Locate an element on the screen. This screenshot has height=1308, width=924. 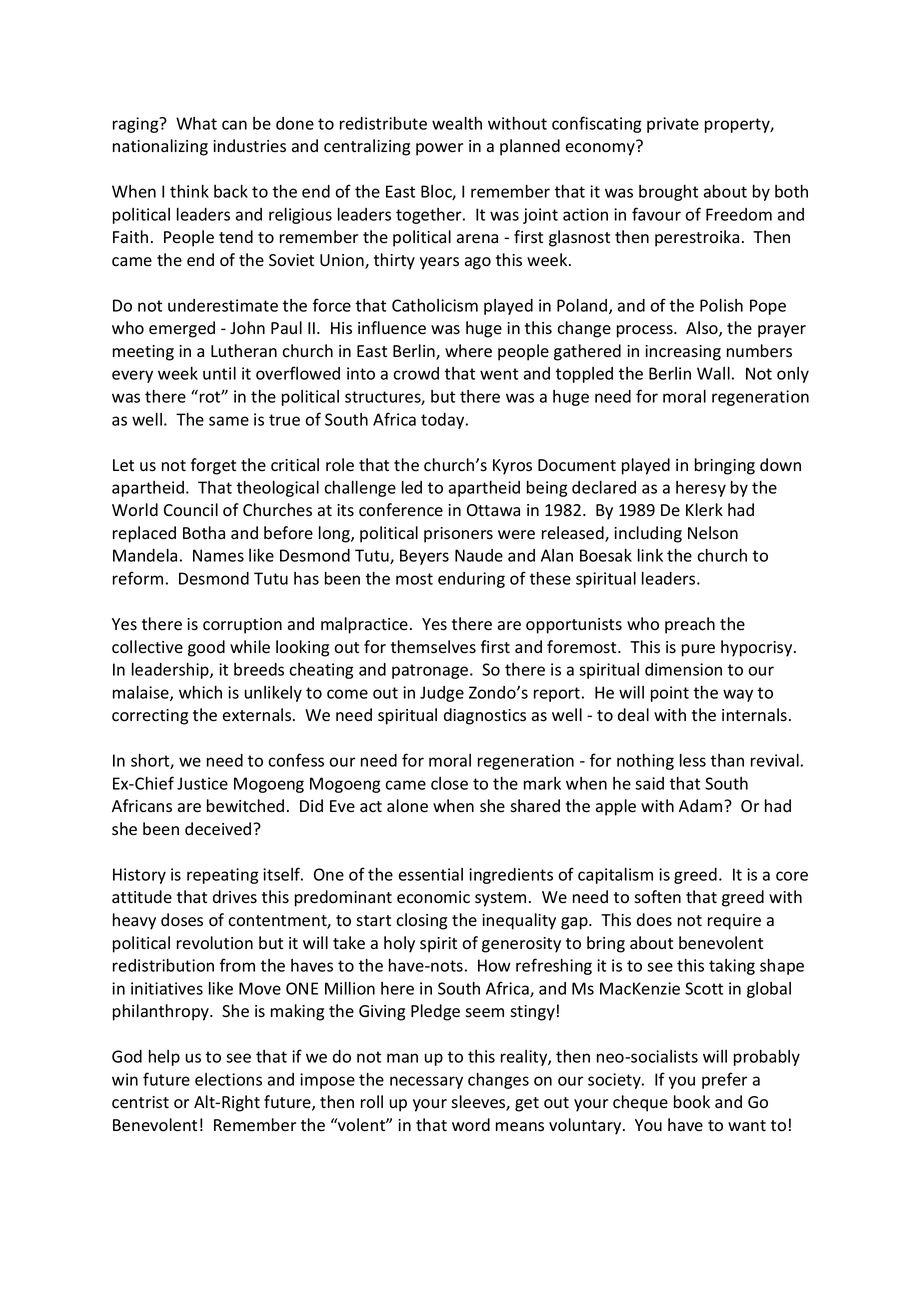
good is located at coordinates (206, 648).
